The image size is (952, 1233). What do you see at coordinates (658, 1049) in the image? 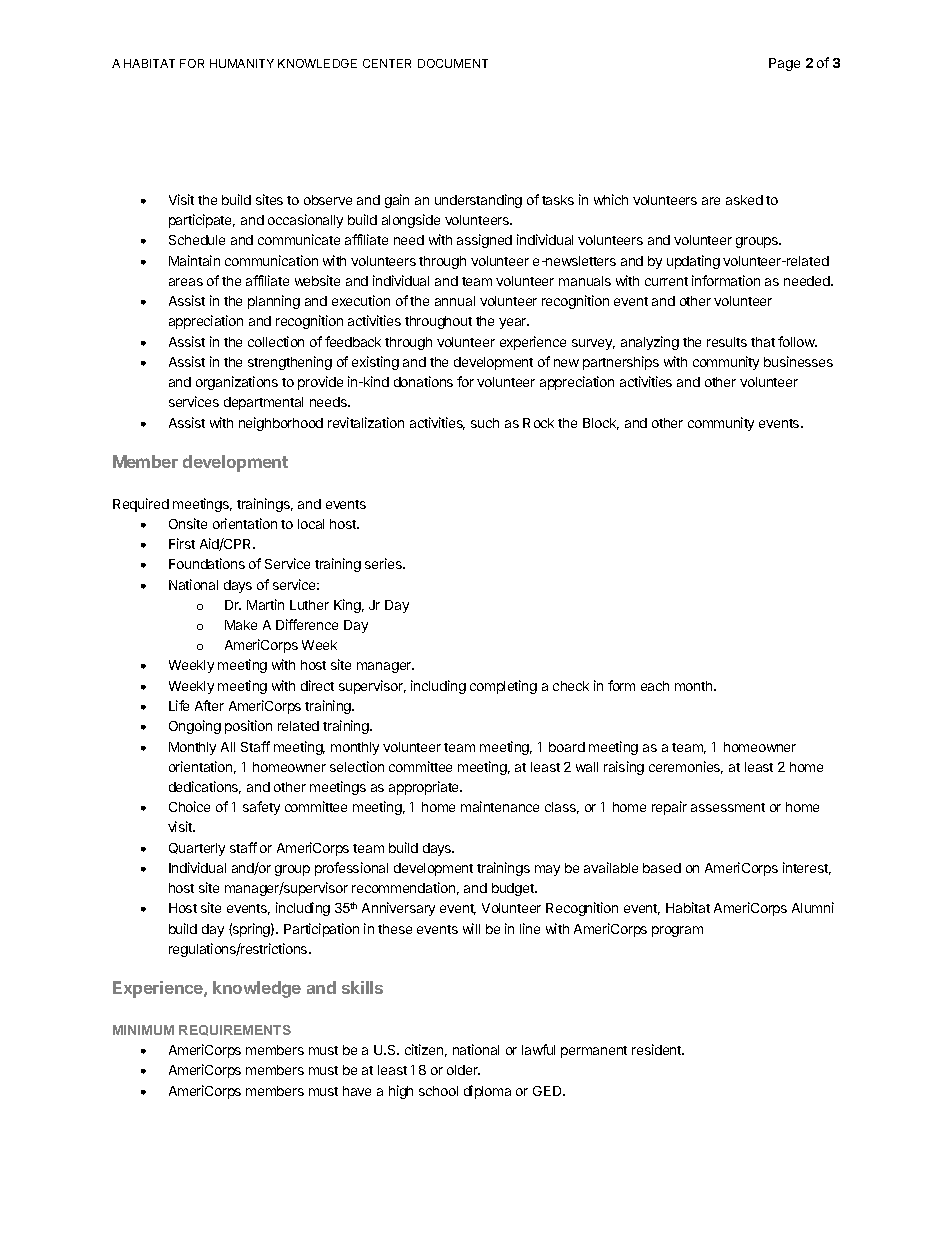
I see `resident` at bounding box center [658, 1049].
